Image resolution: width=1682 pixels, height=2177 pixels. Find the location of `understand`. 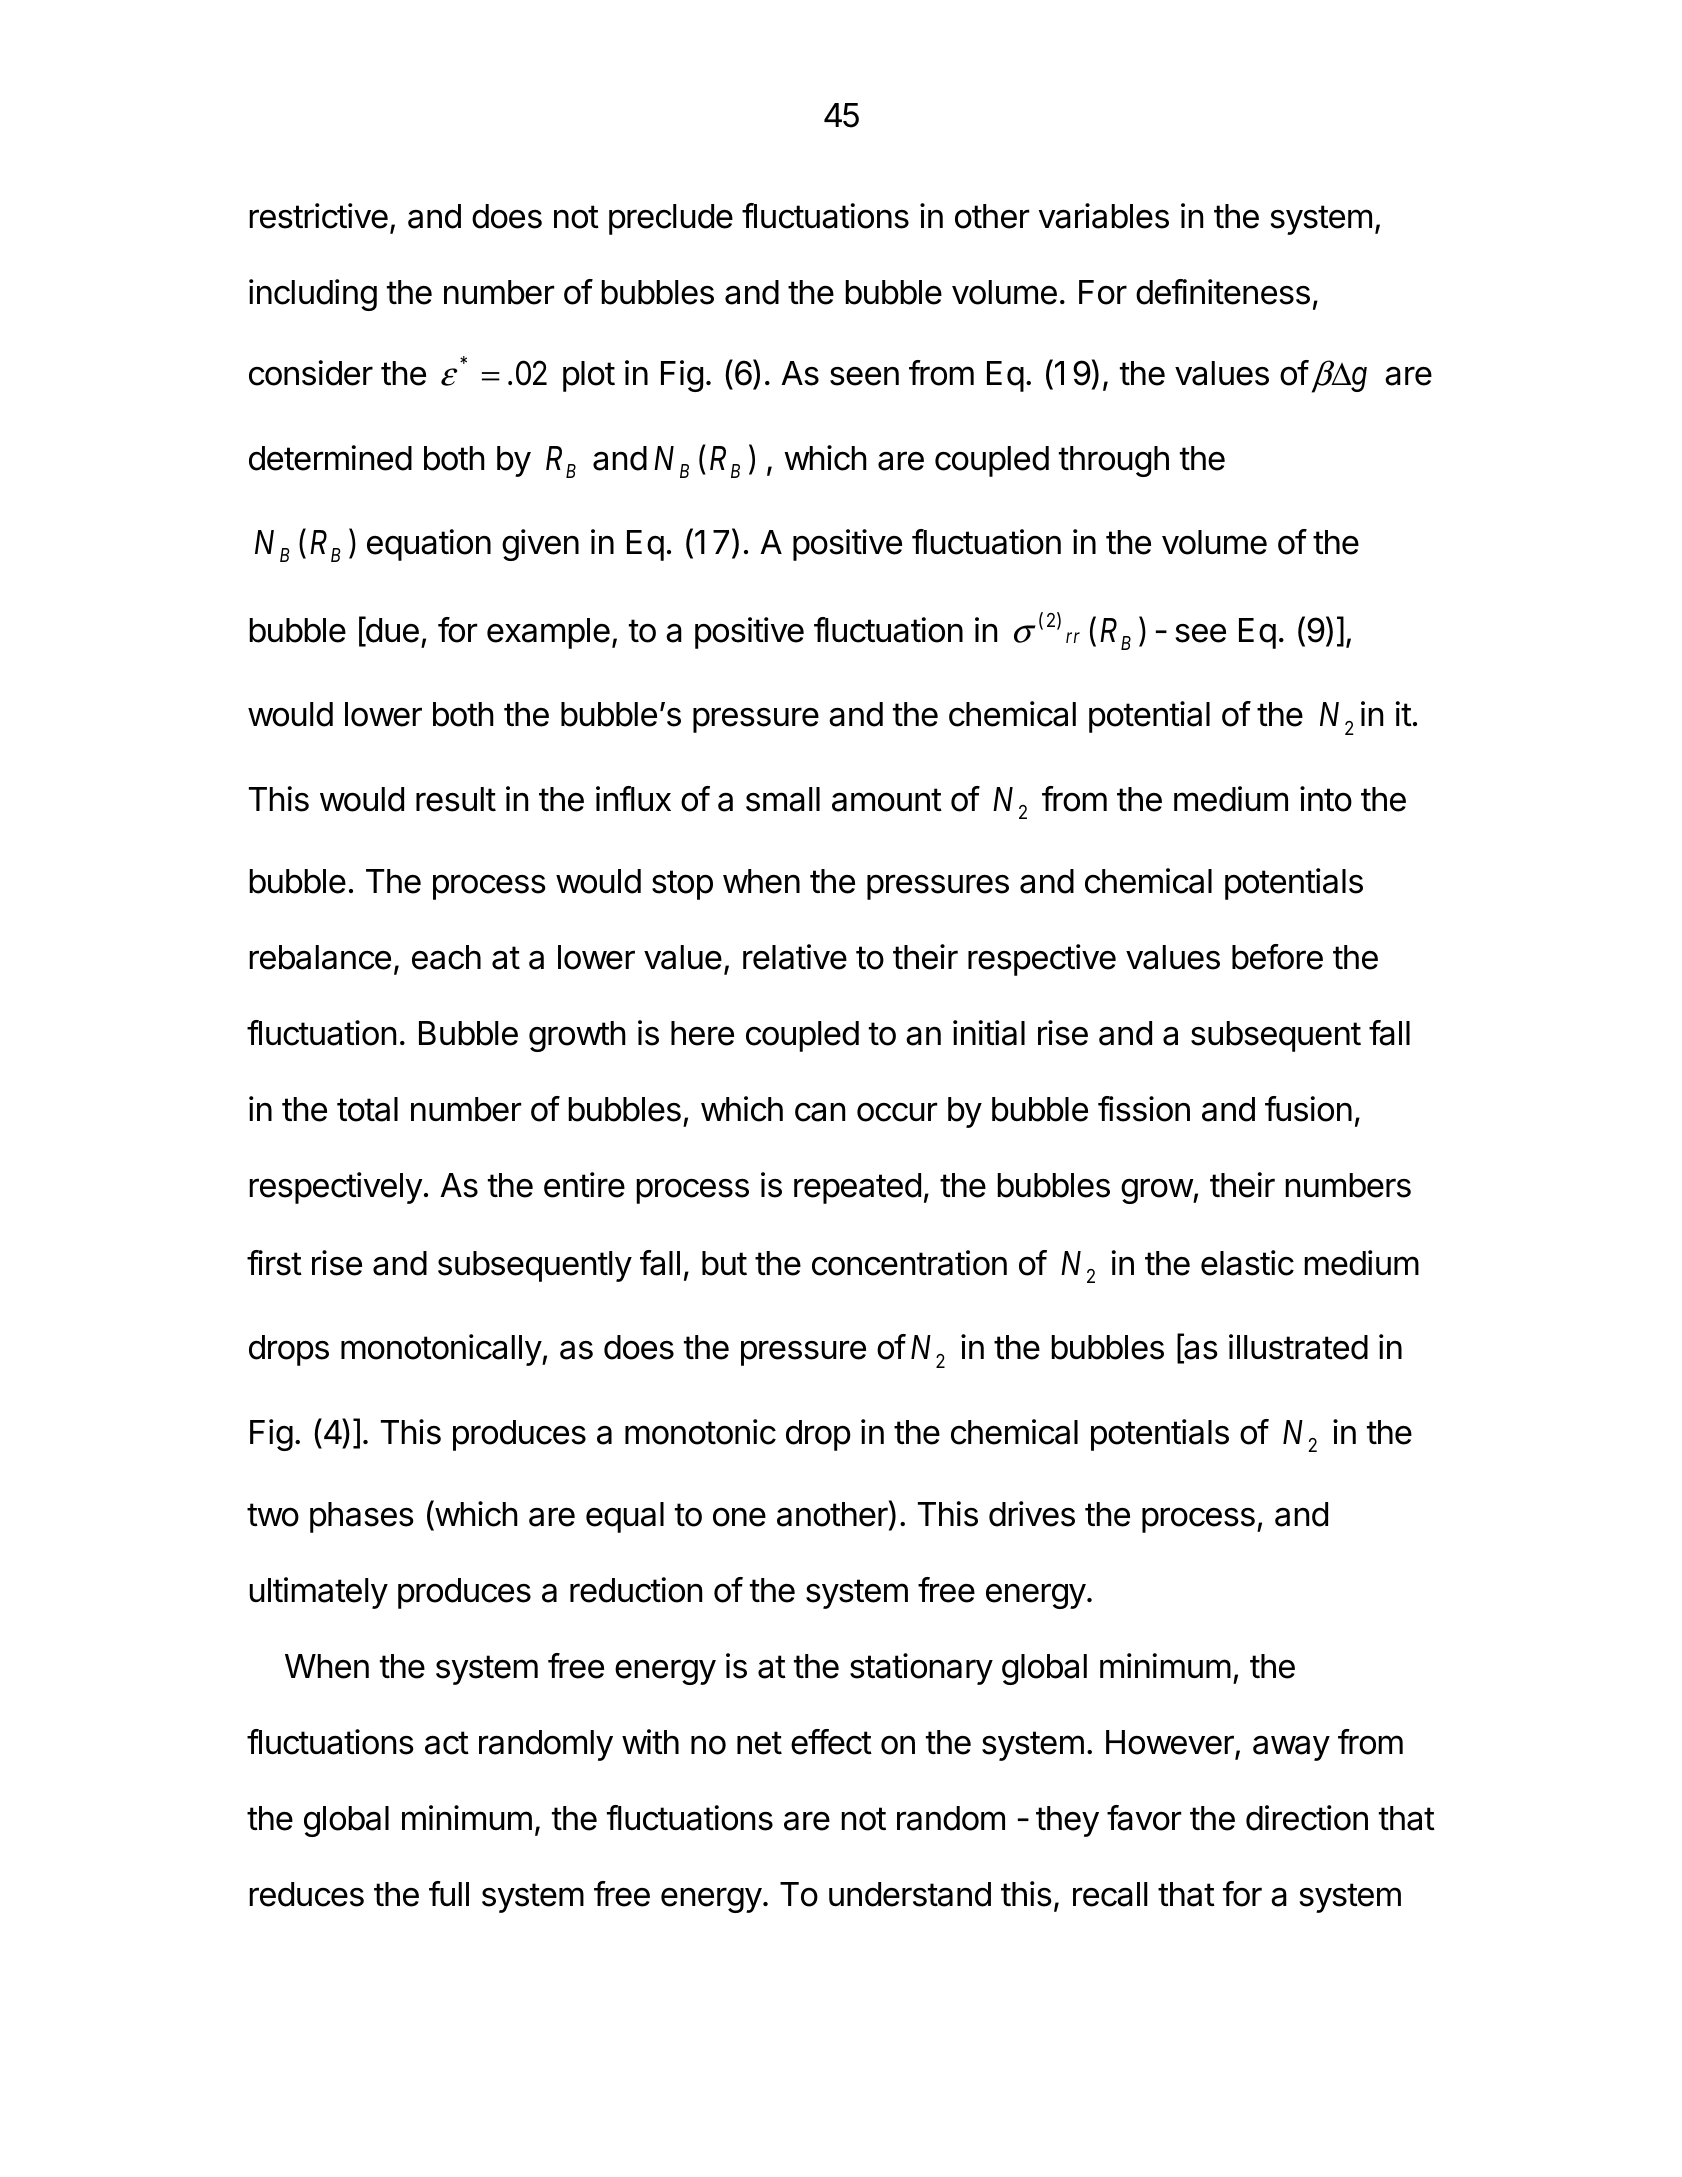

understand is located at coordinates (910, 1894).
